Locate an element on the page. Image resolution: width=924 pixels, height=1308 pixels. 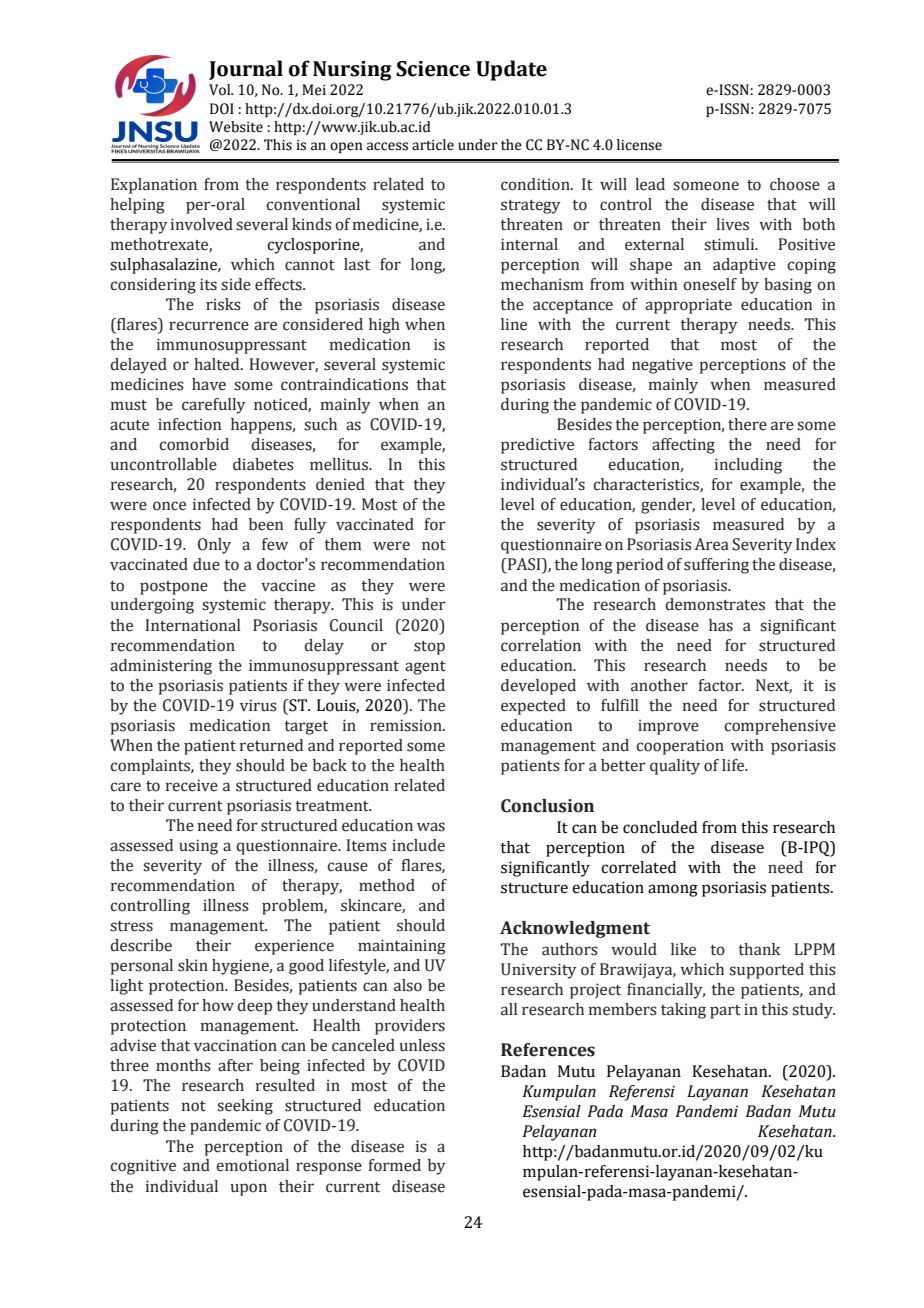
there is located at coordinates (747, 424).
